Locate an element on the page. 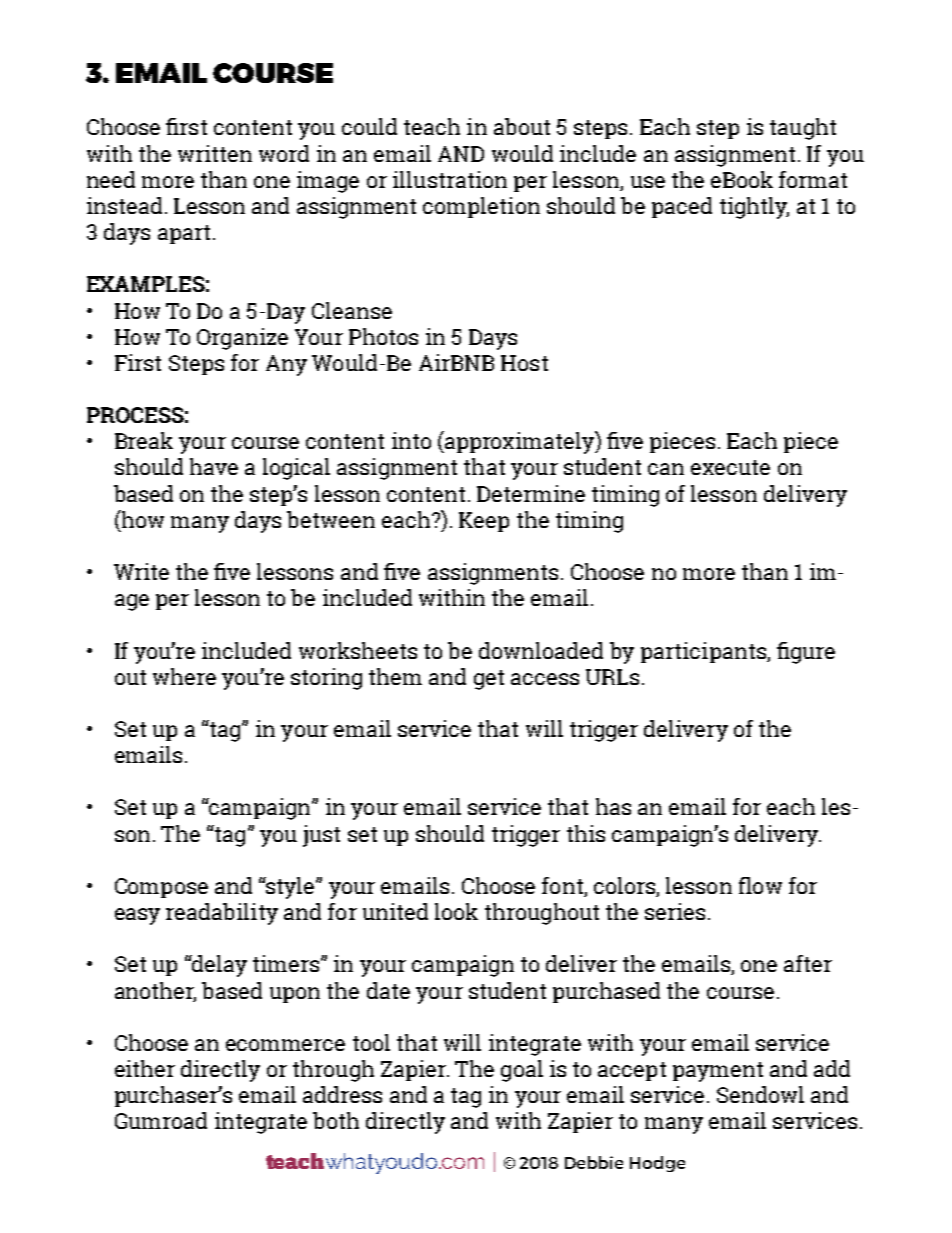 The width and height of the document is (952, 1233). illustration is located at coordinates (450, 179).
